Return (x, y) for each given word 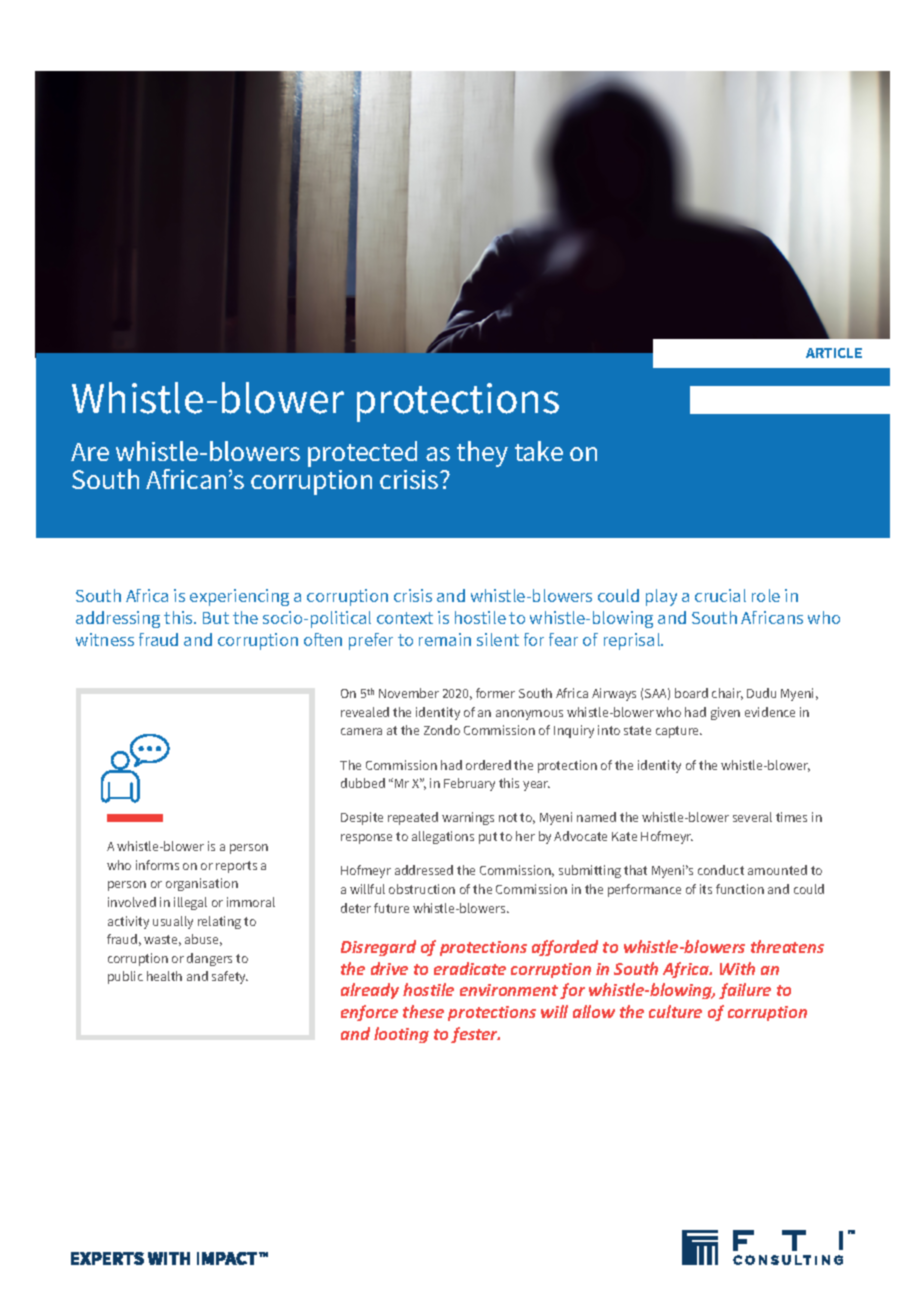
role (766, 595)
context (405, 618)
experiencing (239, 597)
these (423, 1011)
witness (105, 639)
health (164, 976)
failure (745, 991)
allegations (443, 837)
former (495, 693)
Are (90, 452)
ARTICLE (834, 353)
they (482, 454)
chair (727, 694)
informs (157, 865)
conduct (721, 870)
